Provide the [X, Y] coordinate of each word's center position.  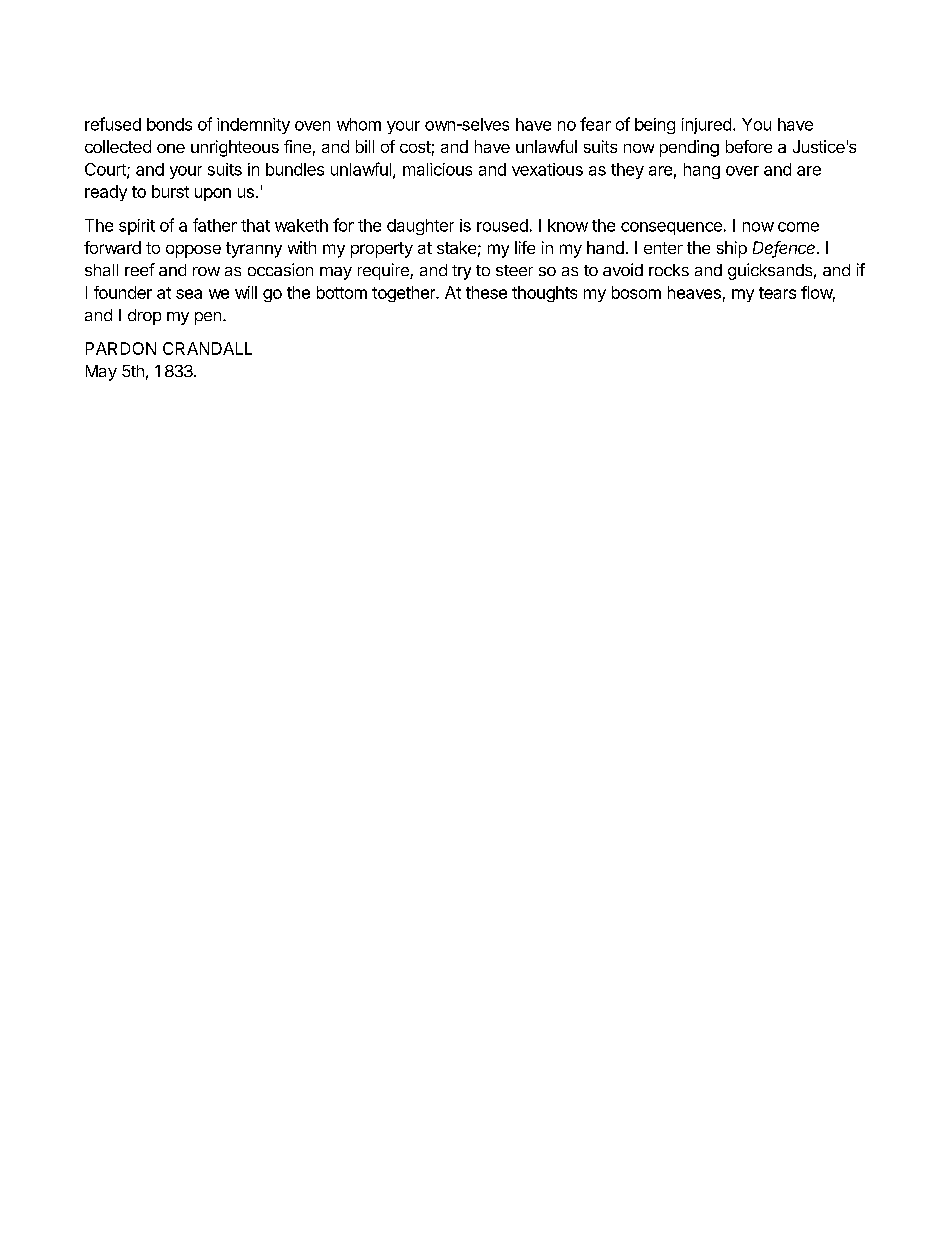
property [382, 250]
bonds [169, 124]
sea [189, 294]
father [215, 225]
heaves [694, 292]
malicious [437, 169]
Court [106, 170]
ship [732, 249]
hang [702, 171]
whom [359, 124]
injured [706, 126]
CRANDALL [207, 348]
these [486, 292]
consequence [671, 228]
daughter [420, 227]
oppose [193, 251]
